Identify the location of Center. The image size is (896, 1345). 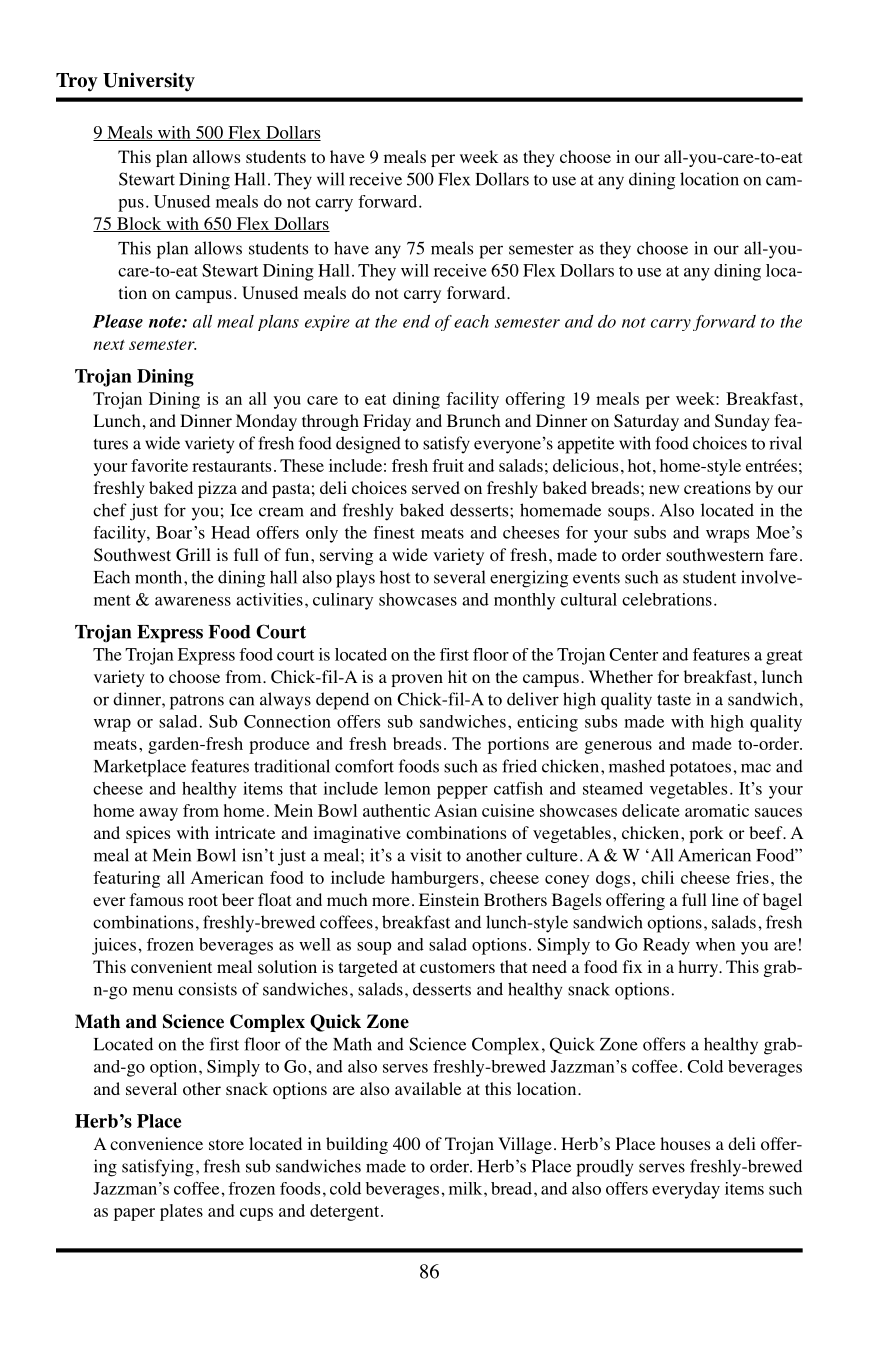
(633, 654).
